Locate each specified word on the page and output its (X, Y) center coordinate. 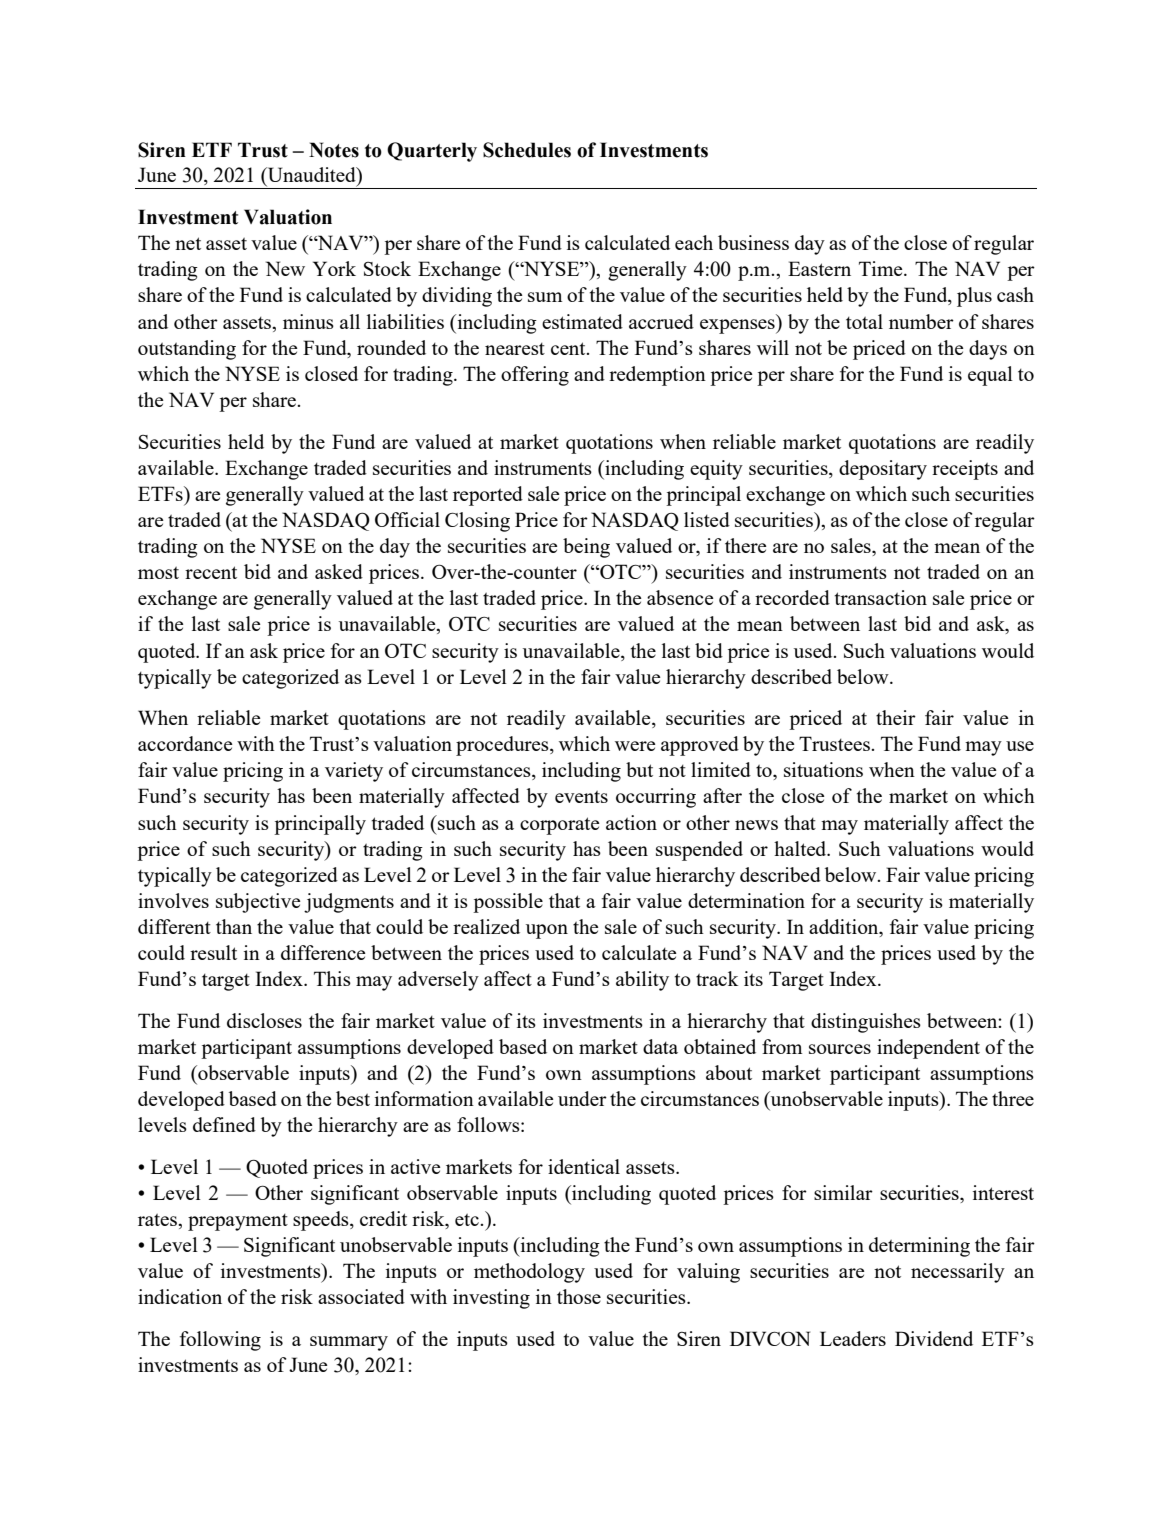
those (579, 1296)
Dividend (934, 1338)
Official (407, 519)
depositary (883, 470)
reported (488, 496)
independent (928, 1049)
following (220, 1341)
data (660, 1046)
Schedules (527, 150)
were (635, 746)
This (332, 978)
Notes (334, 150)
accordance (185, 743)
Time (882, 268)
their (896, 717)
